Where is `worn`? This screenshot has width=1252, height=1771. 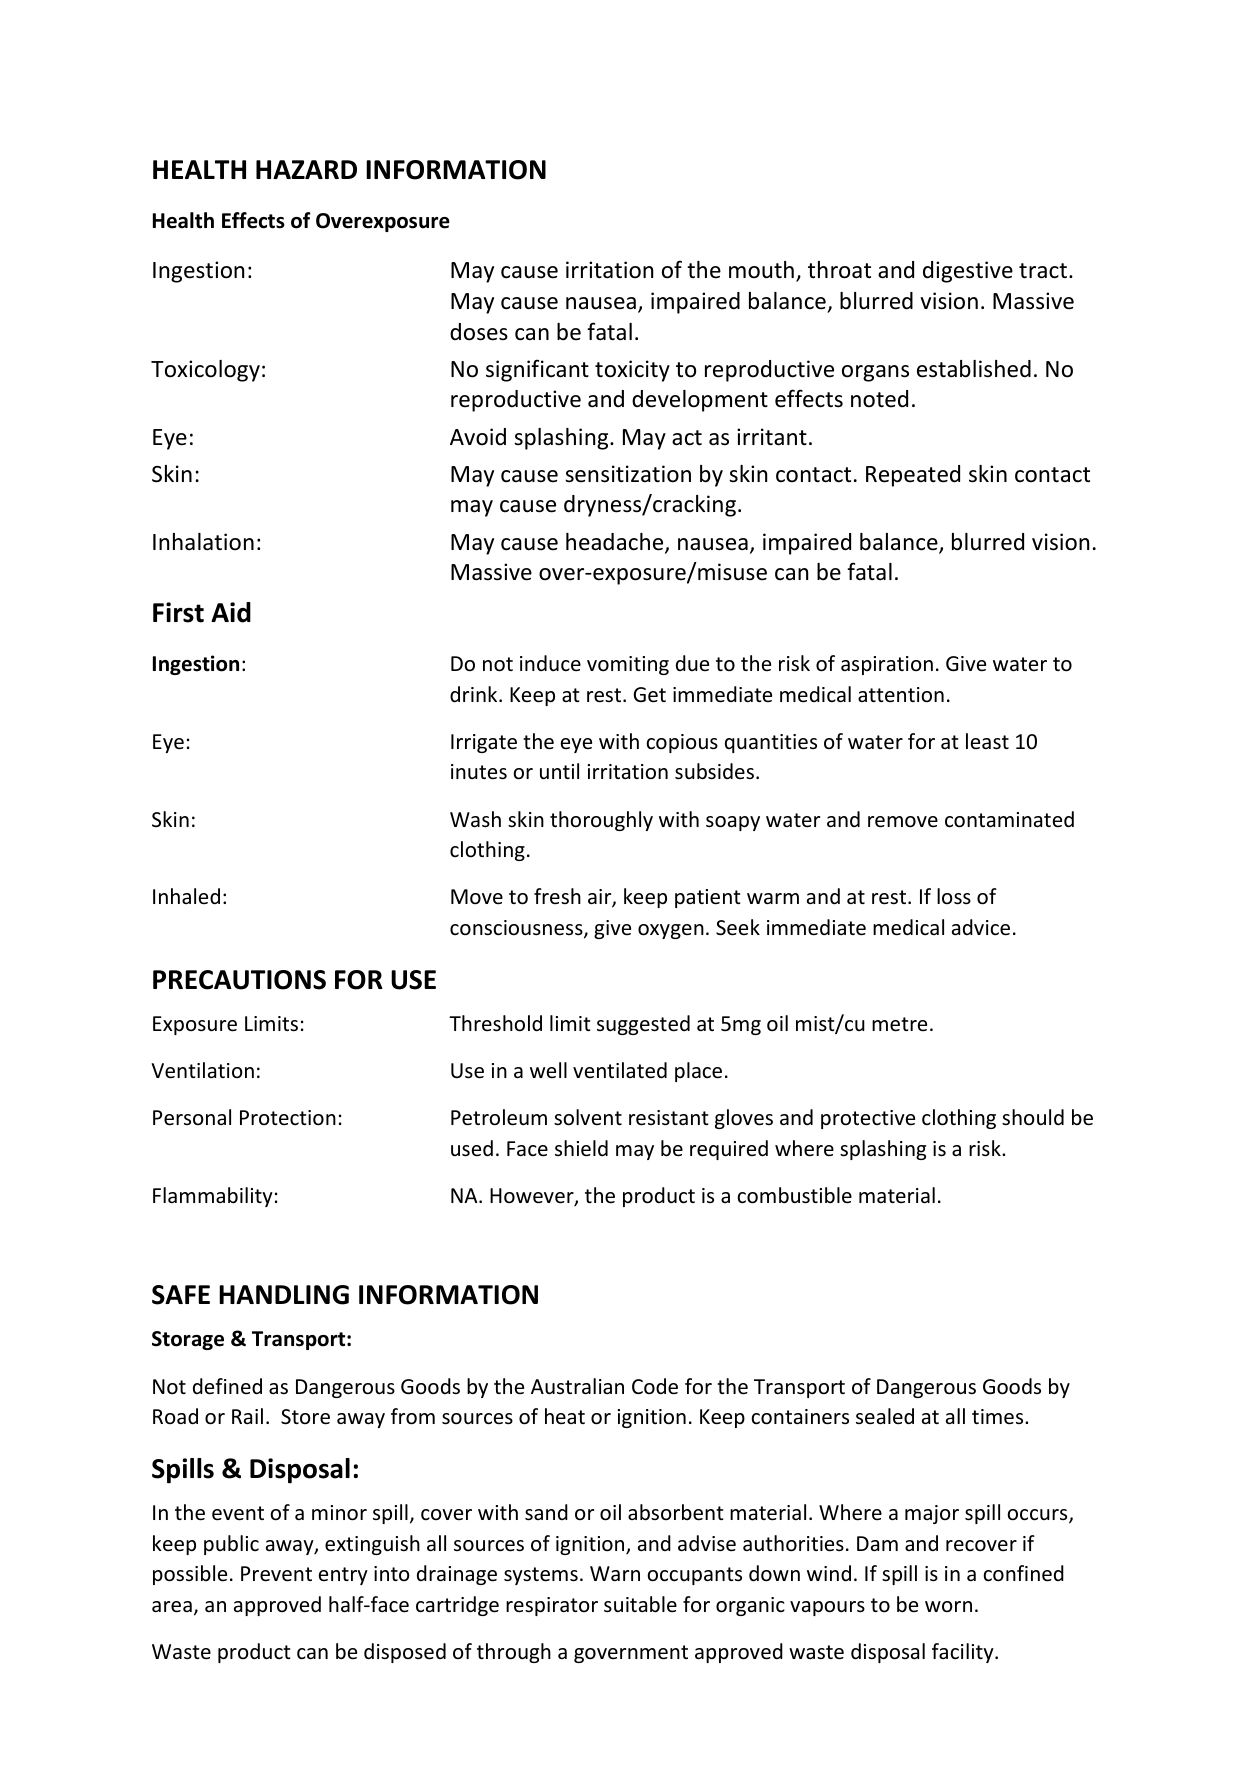
worn is located at coordinates (948, 1606).
